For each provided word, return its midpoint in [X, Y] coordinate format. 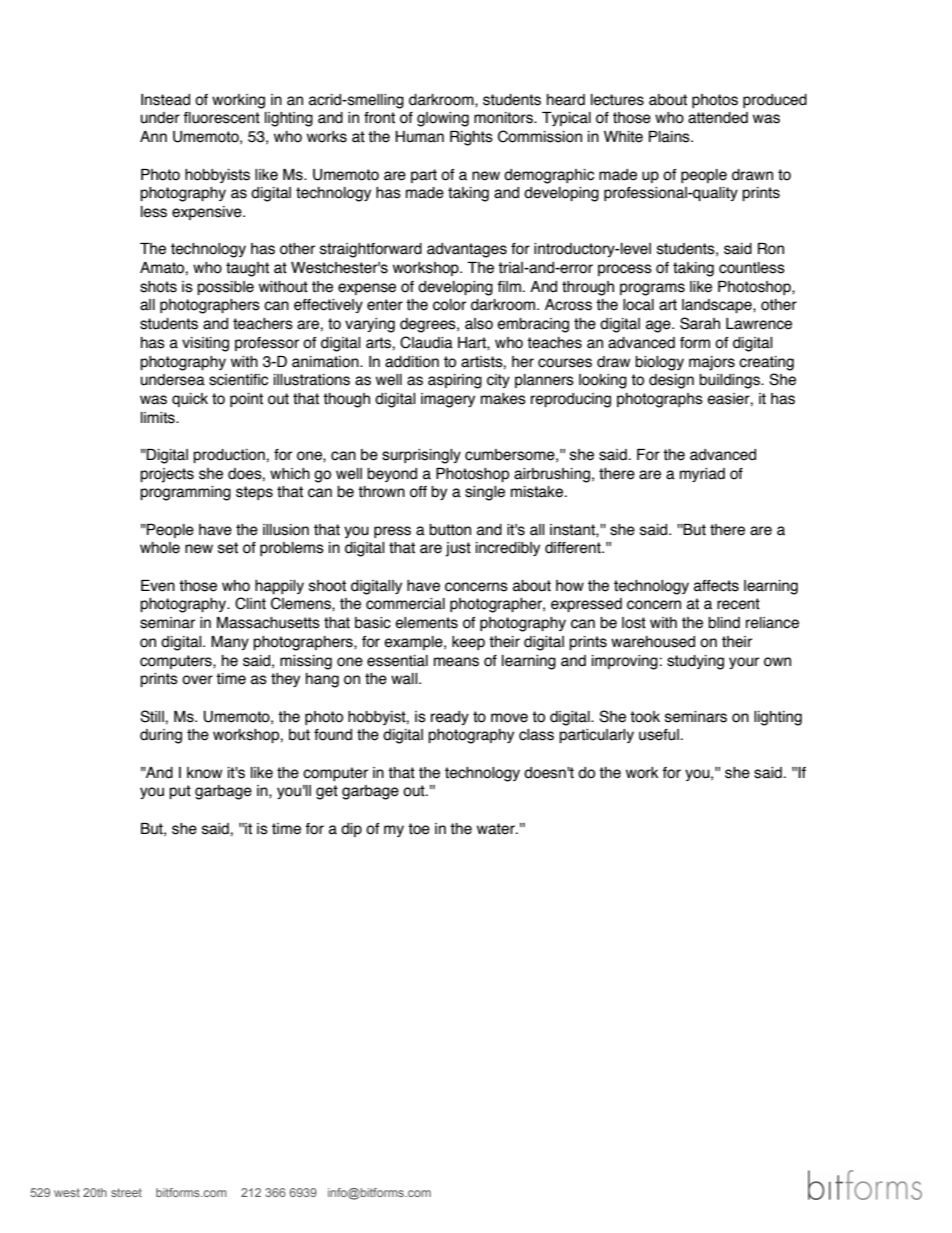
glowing [443, 119]
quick [190, 400]
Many [230, 643]
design [671, 381]
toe [419, 829]
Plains [670, 137]
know [204, 773]
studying [695, 662]
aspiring [455, 381]
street [126, 1192]
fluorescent [221, 118]
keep [468, 643]
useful [659, 735]
